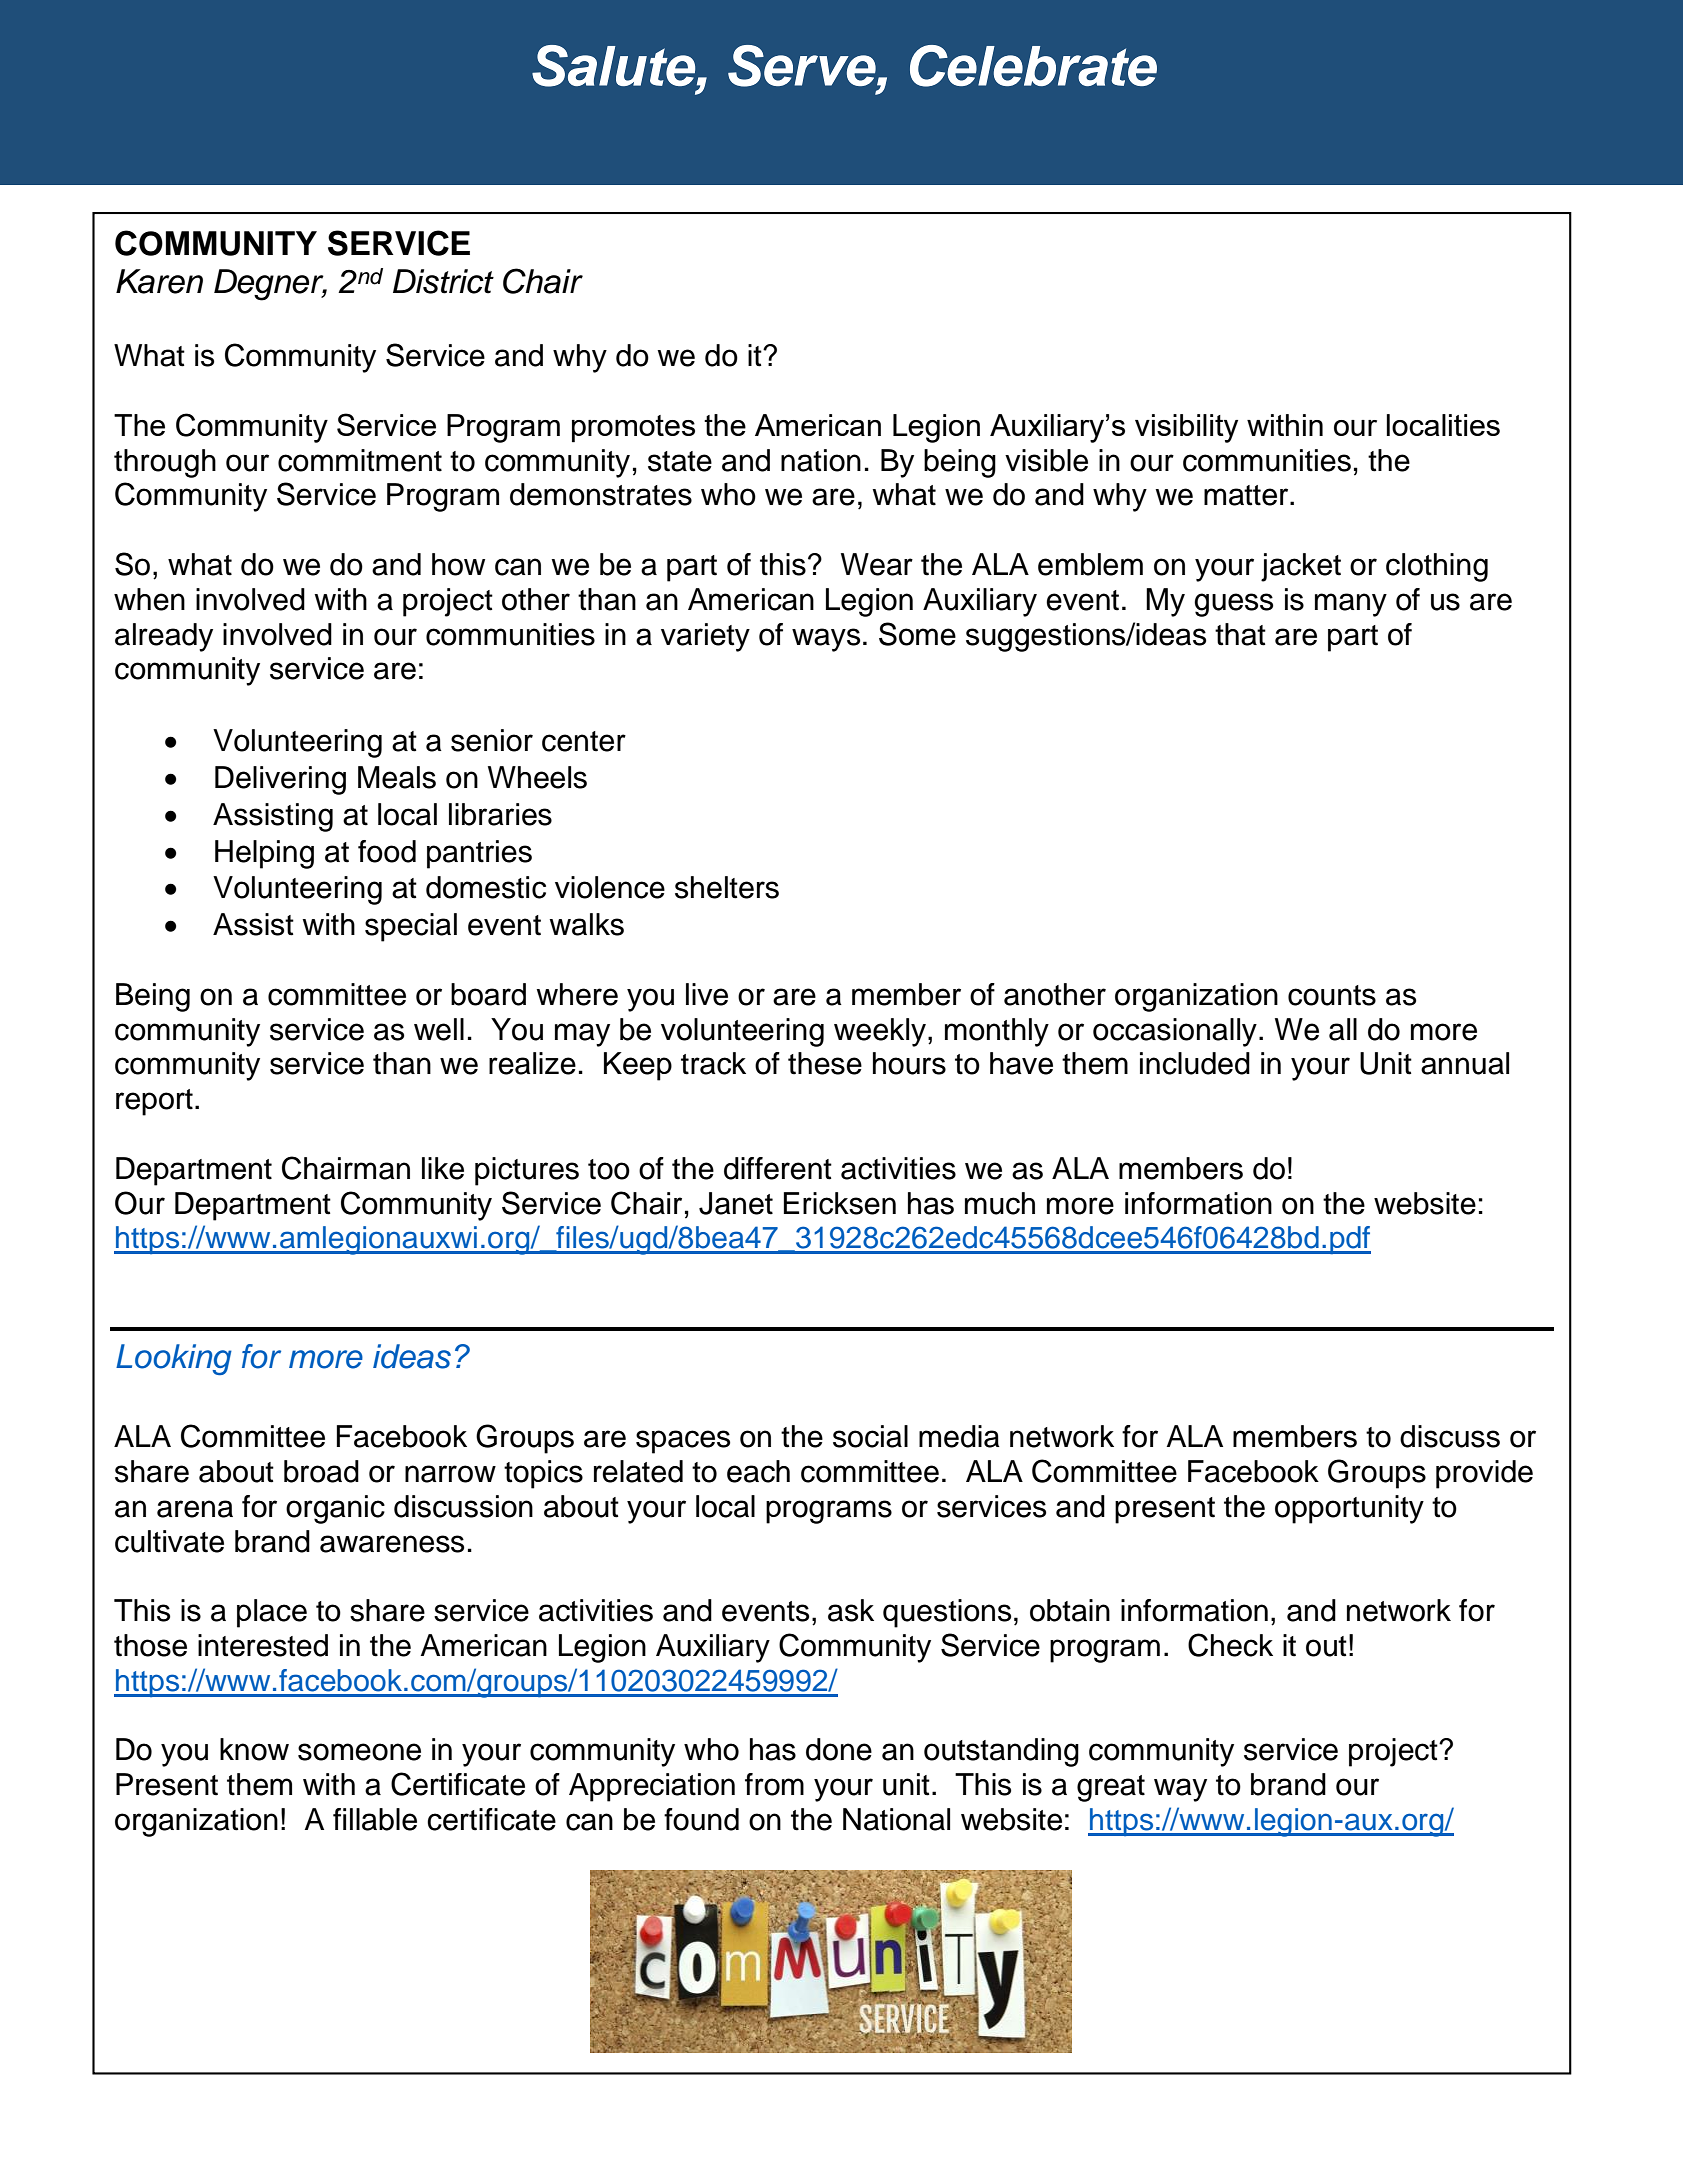 The width and height of the image is (1683, 2178). Describe the element at coordinates (803, 66) in the image. I see `Serve` at that location.
